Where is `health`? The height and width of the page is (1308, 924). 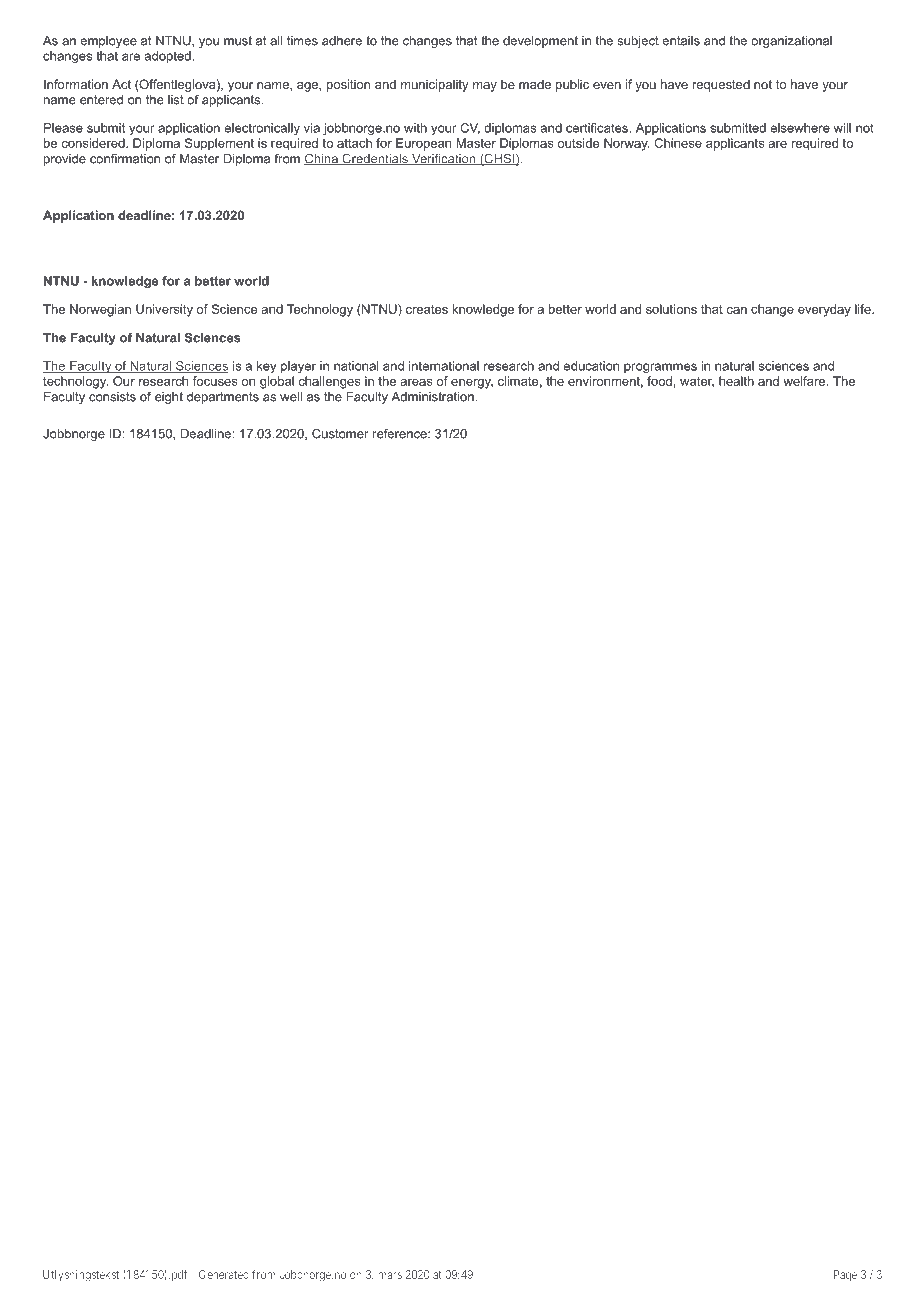
health is located at coordinates (736, 381).
